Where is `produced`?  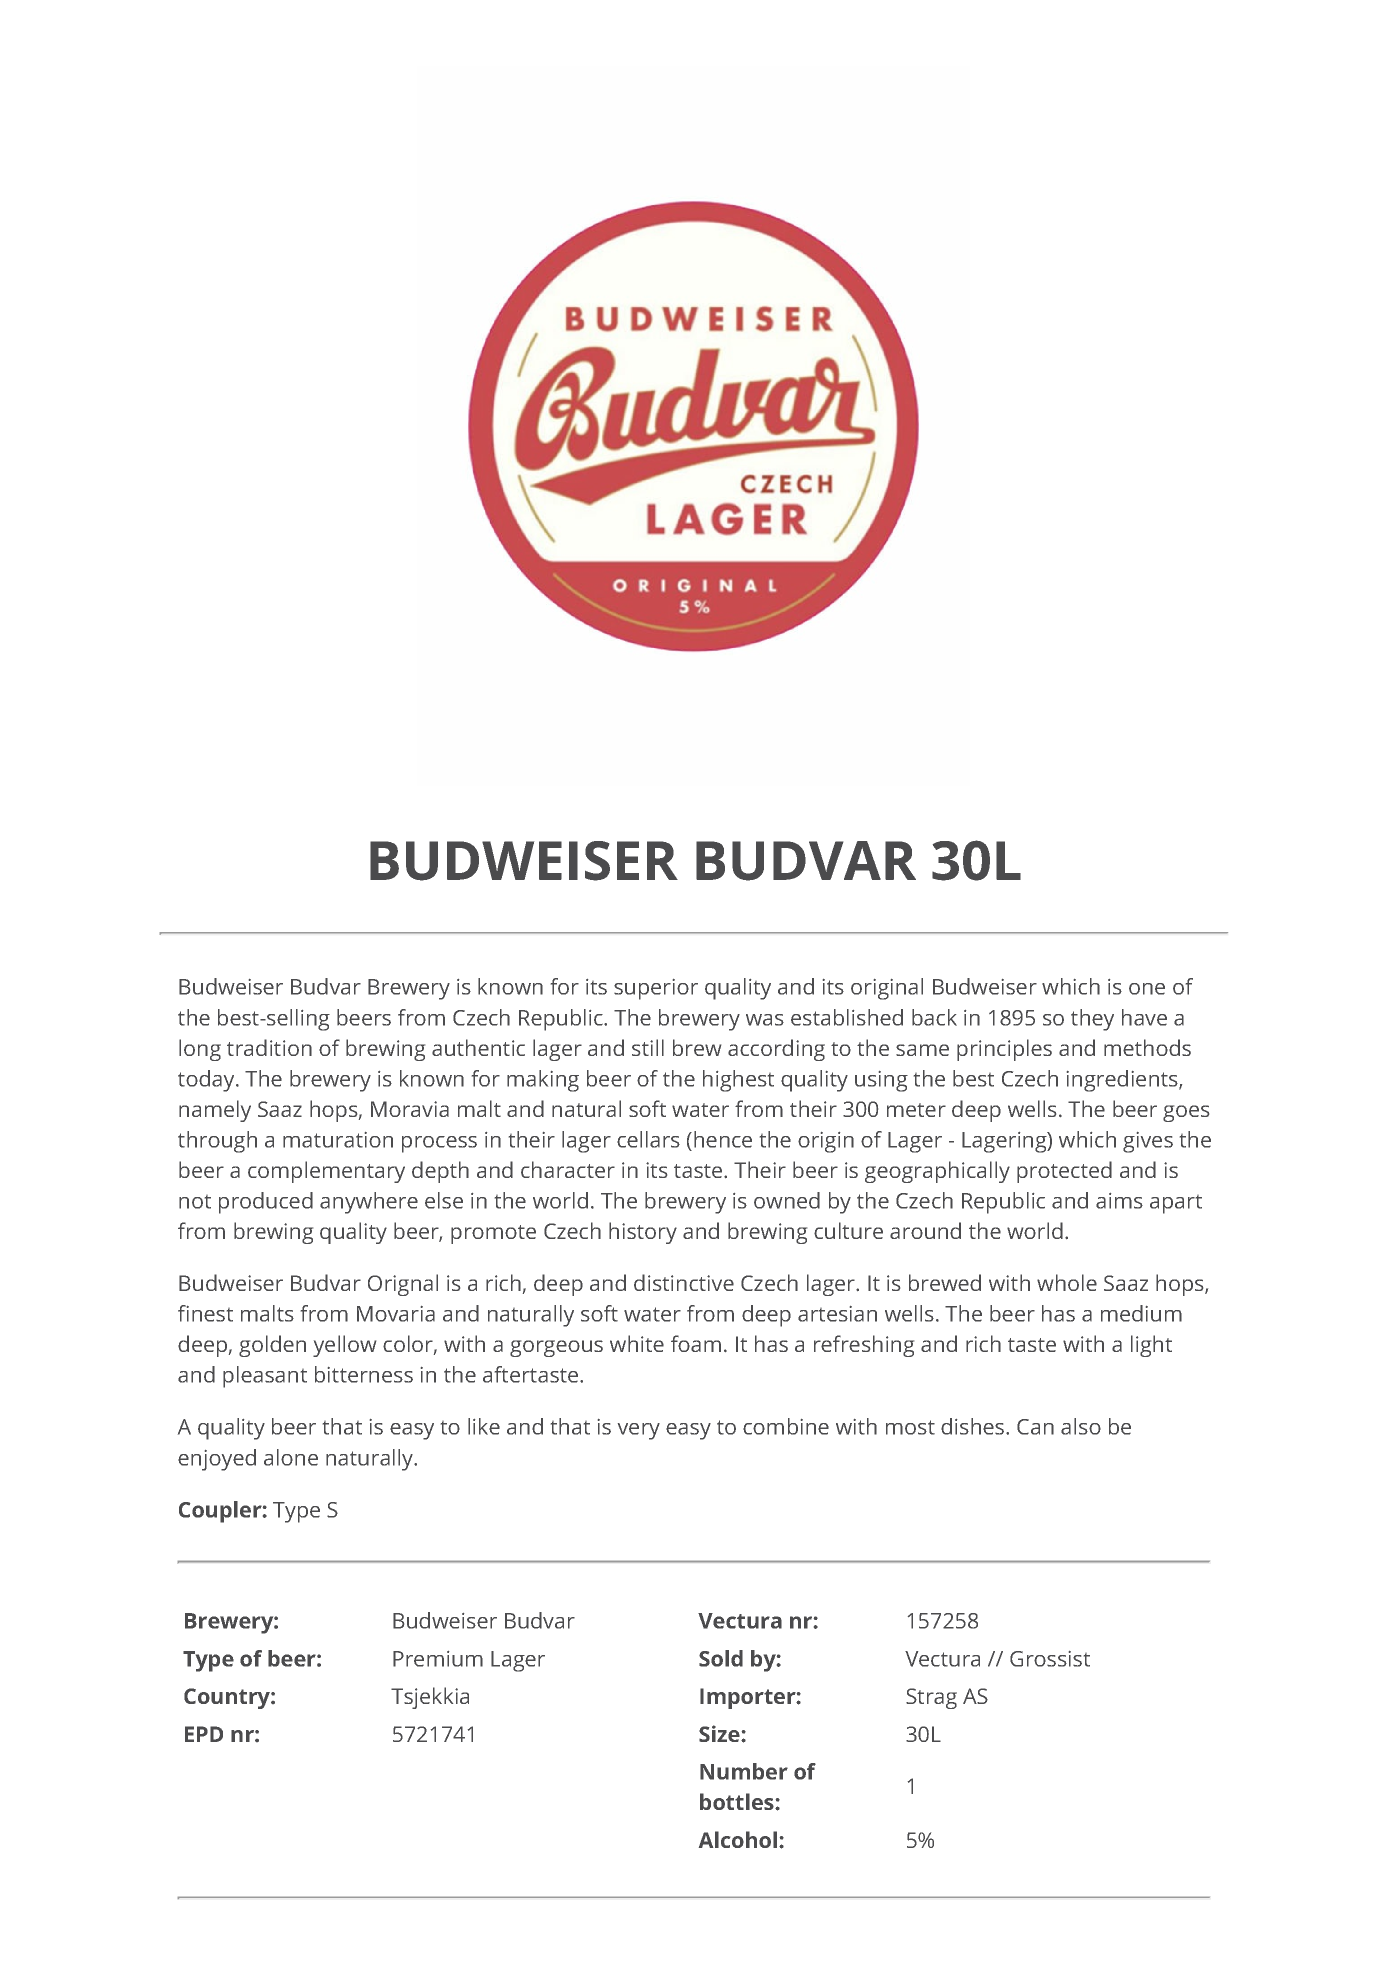
produced is located at coordinates (266, 1203).
